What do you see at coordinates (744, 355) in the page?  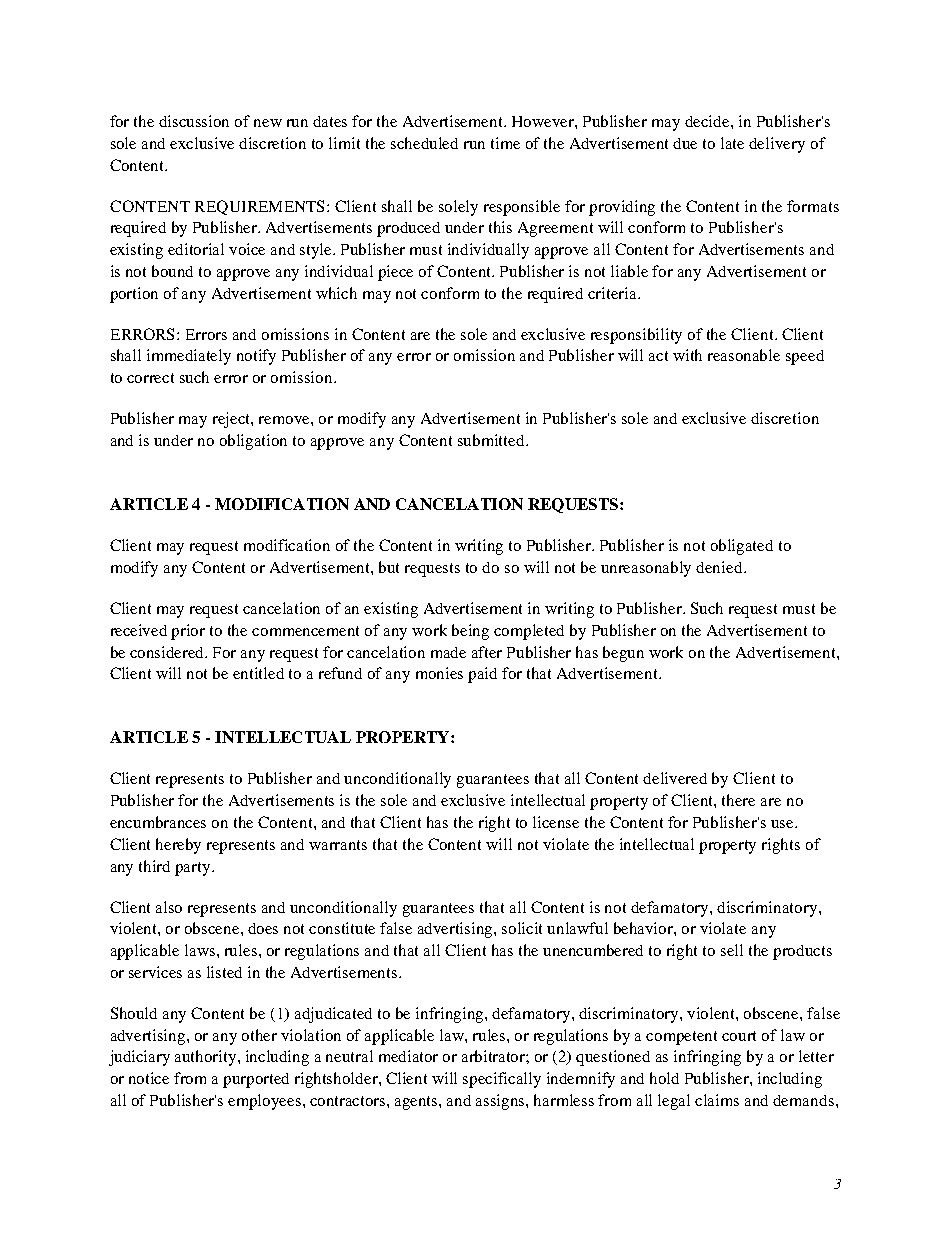 I see `reasonable` at bounding box center [744, 355].
